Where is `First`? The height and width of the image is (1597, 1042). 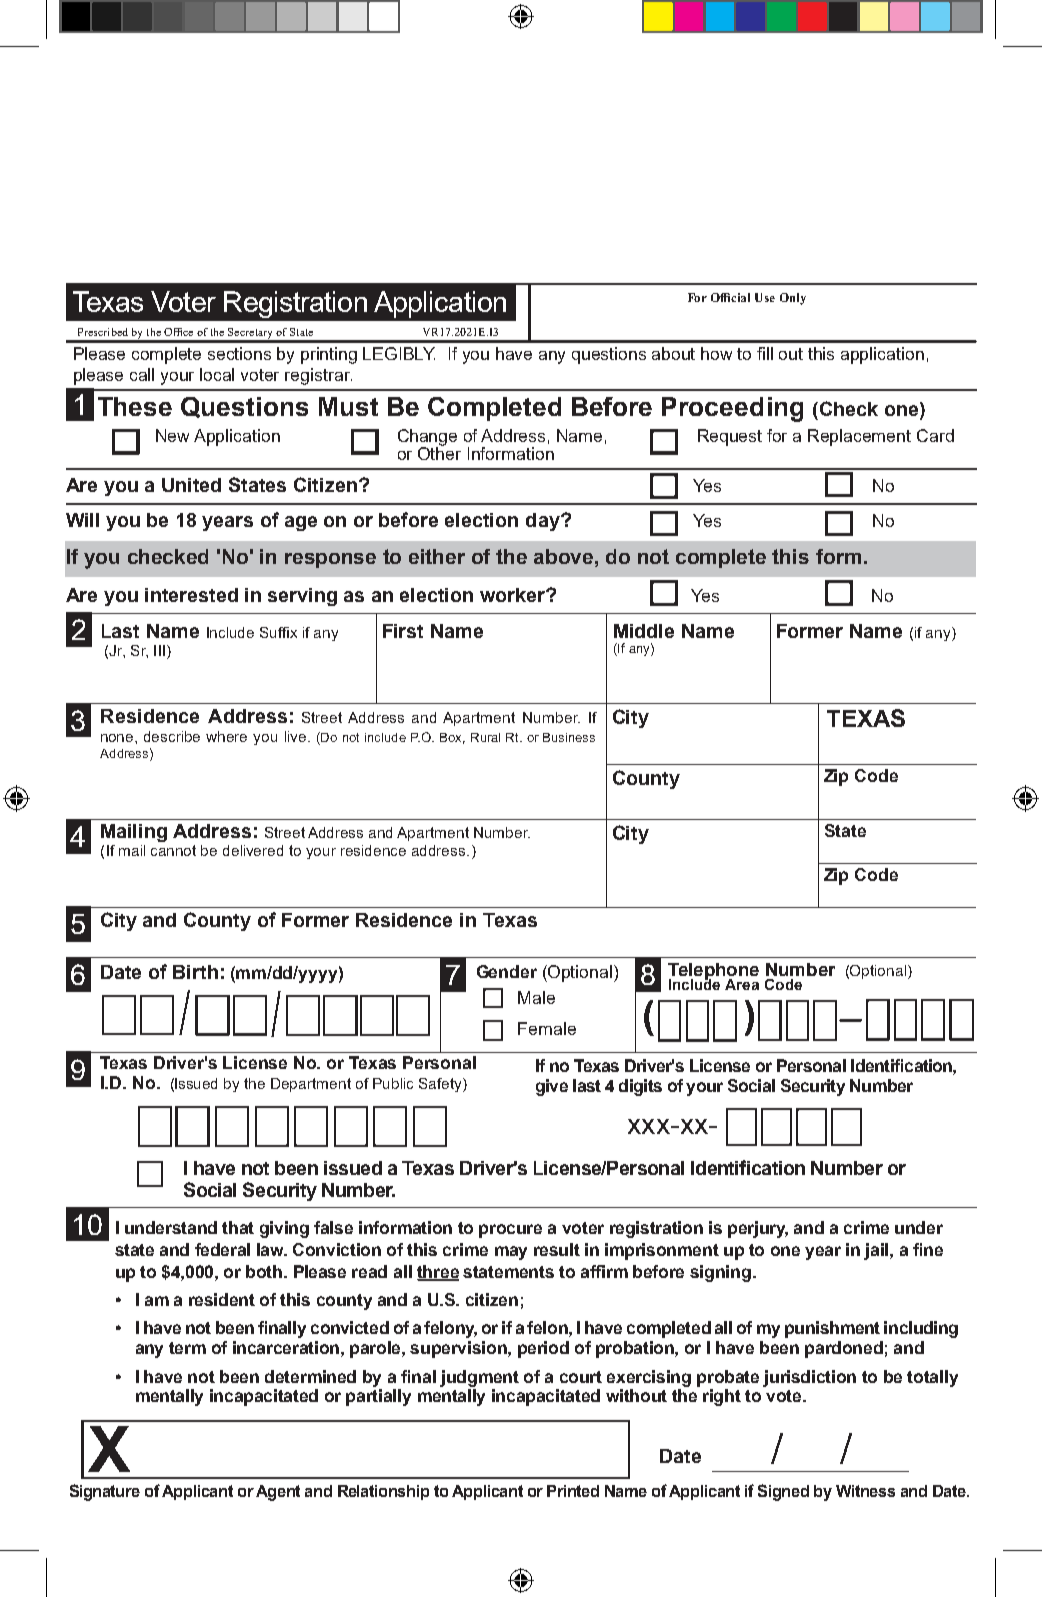 First is located at coordinates (403, 631).
